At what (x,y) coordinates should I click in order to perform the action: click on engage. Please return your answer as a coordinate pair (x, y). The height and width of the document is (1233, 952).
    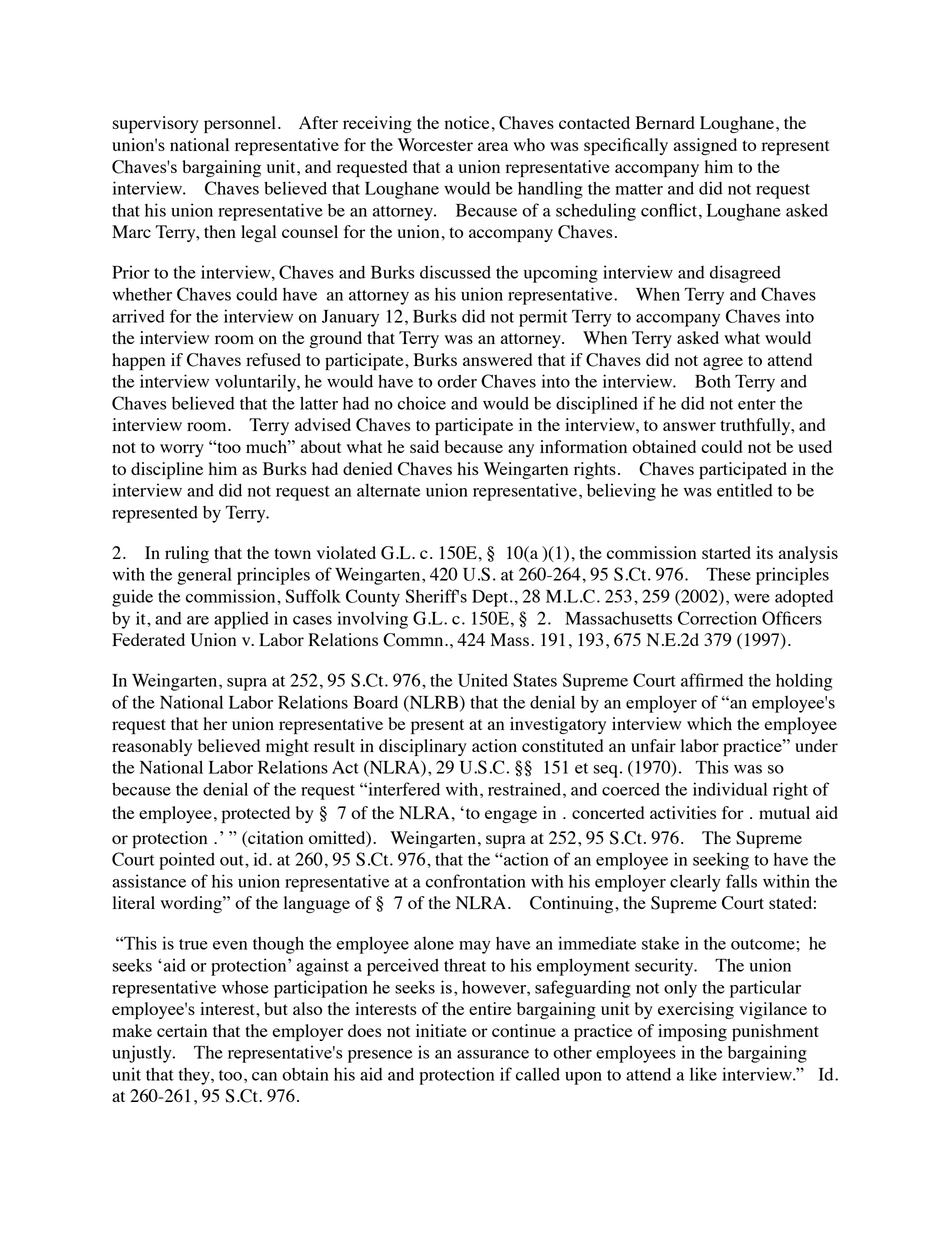
    Looking at the image, I should click on (511, 816).
